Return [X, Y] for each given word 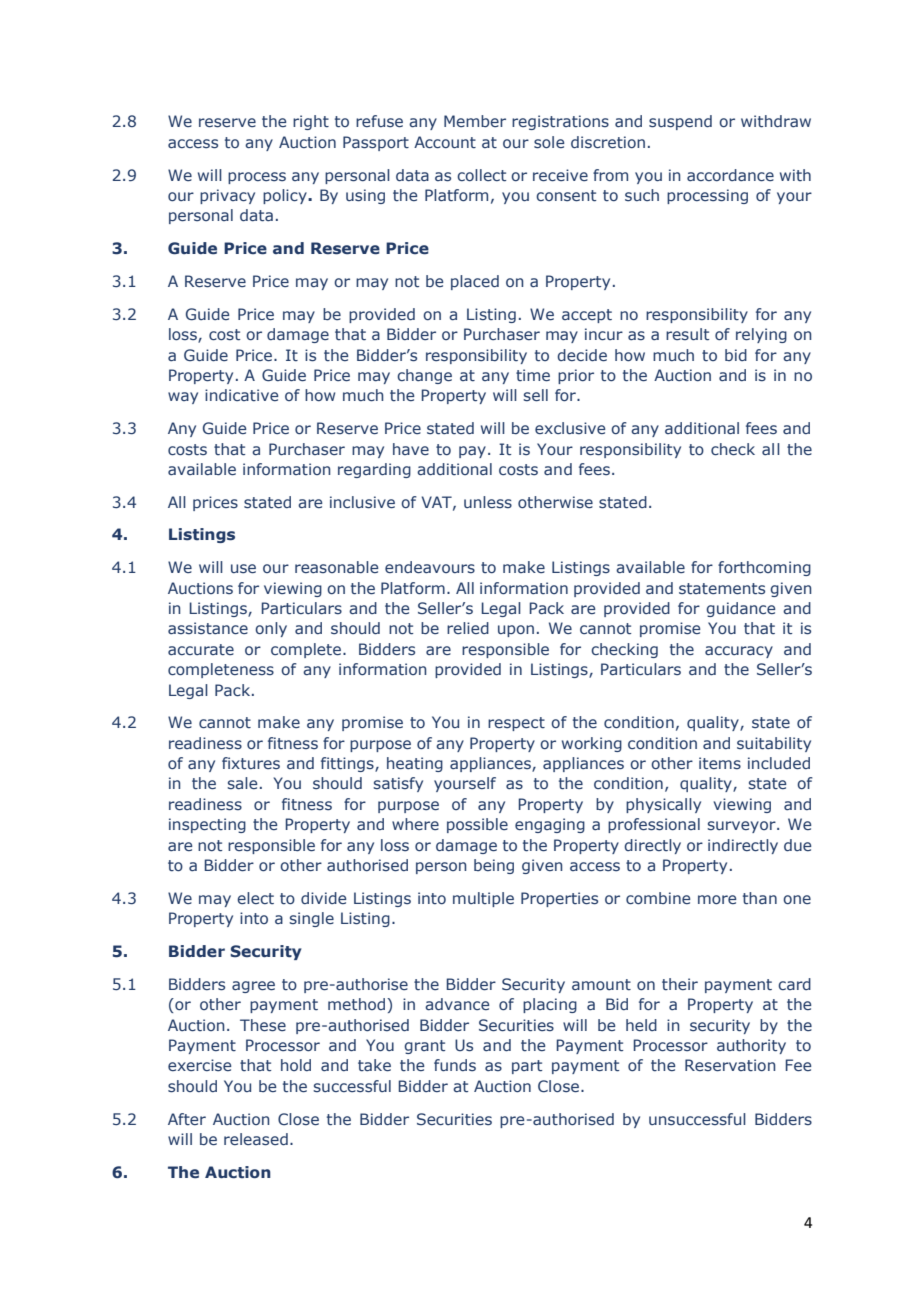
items [720, 763]
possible [477, 825]
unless [488, 502]
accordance [730, 175]
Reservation [730, 1065]
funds [455, 1065]
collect [481, 175]
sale [242, 783]
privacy [227, 196]
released [256, 1139]
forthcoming [764, 568]
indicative [242, 395]
